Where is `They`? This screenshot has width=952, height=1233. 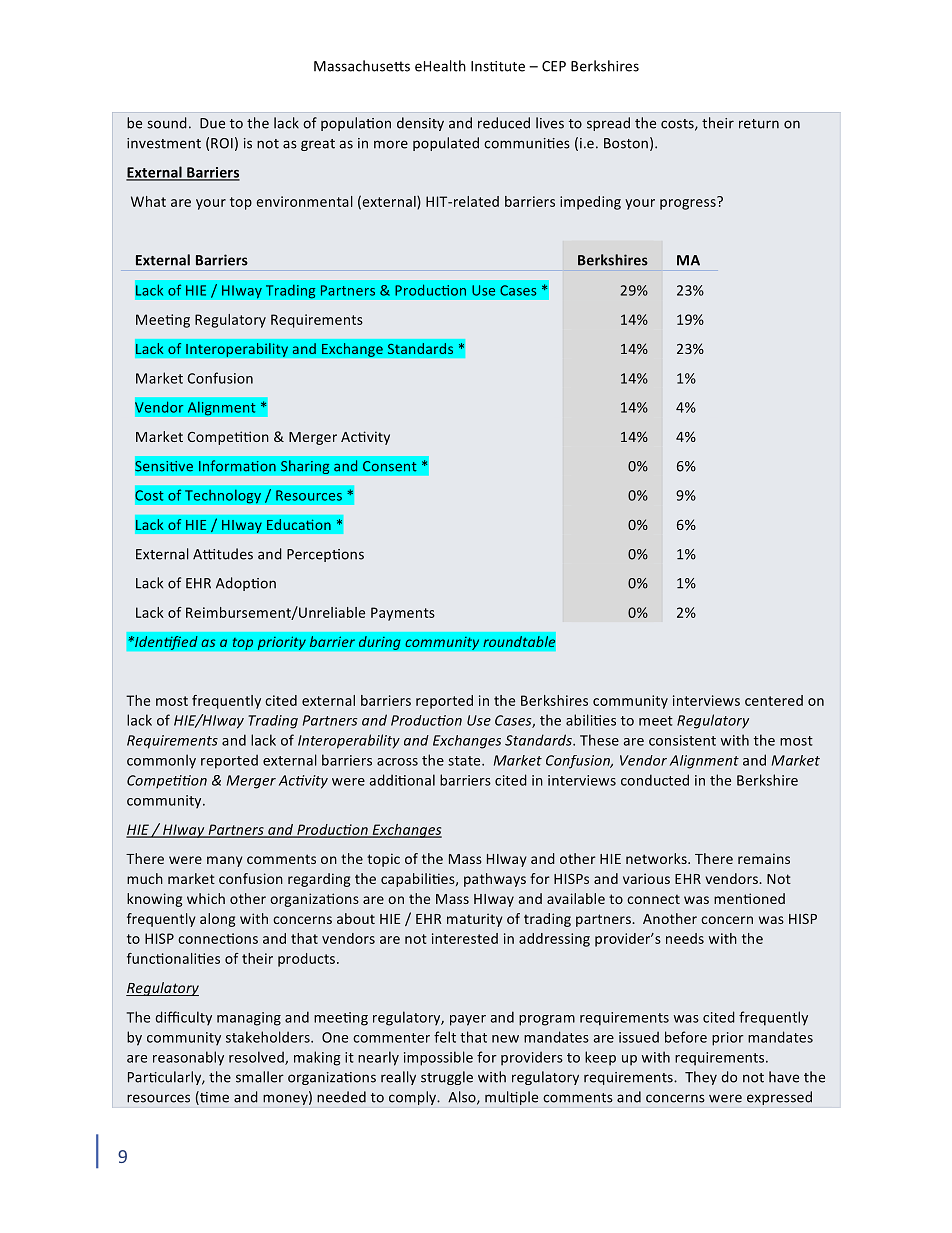
They is located at coordinates (701, 1078).
